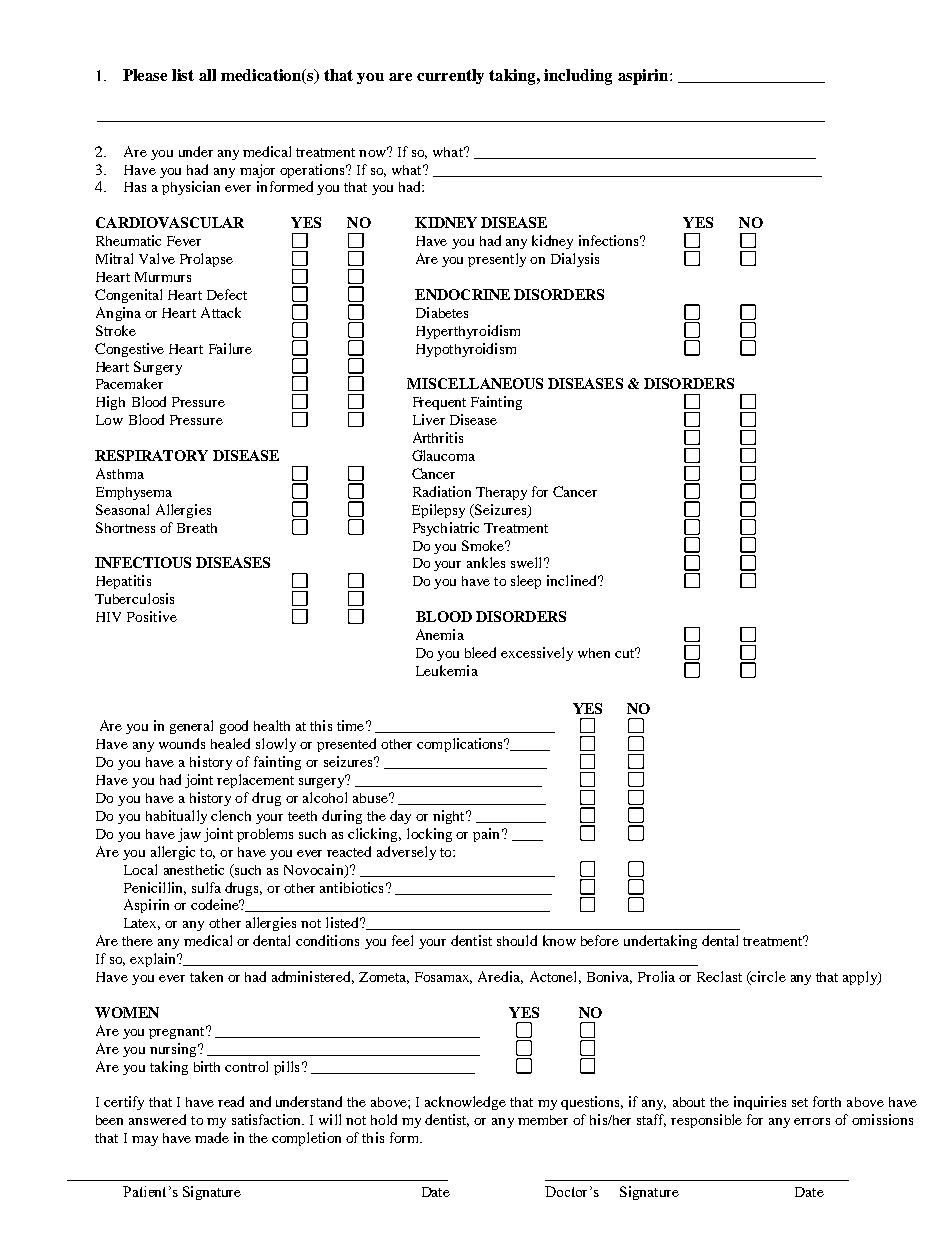 The image size is (952, 1233). I want to click on cut, so click(626, 653).
